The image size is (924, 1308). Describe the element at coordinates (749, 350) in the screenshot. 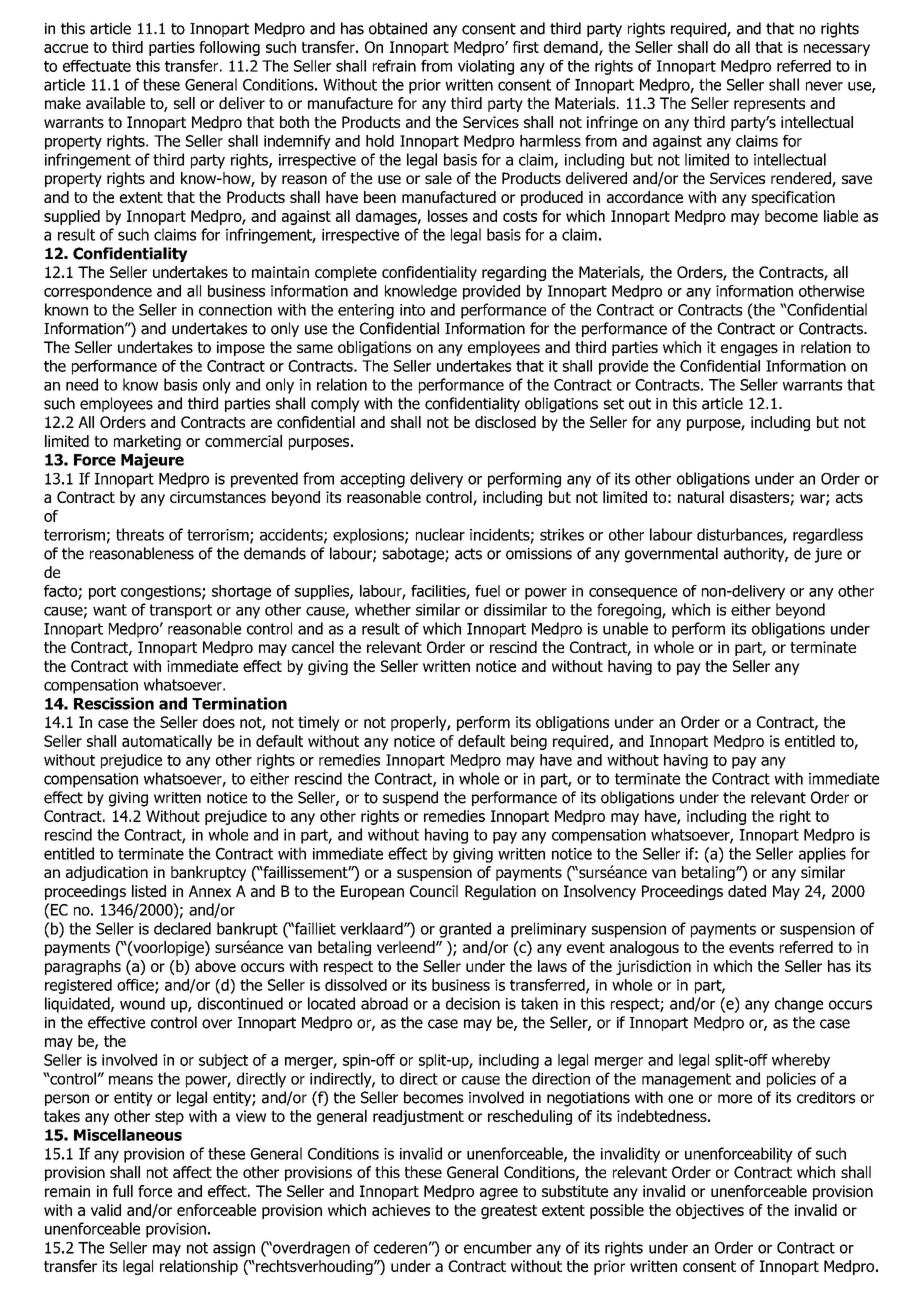

I see `engages` at that location.
